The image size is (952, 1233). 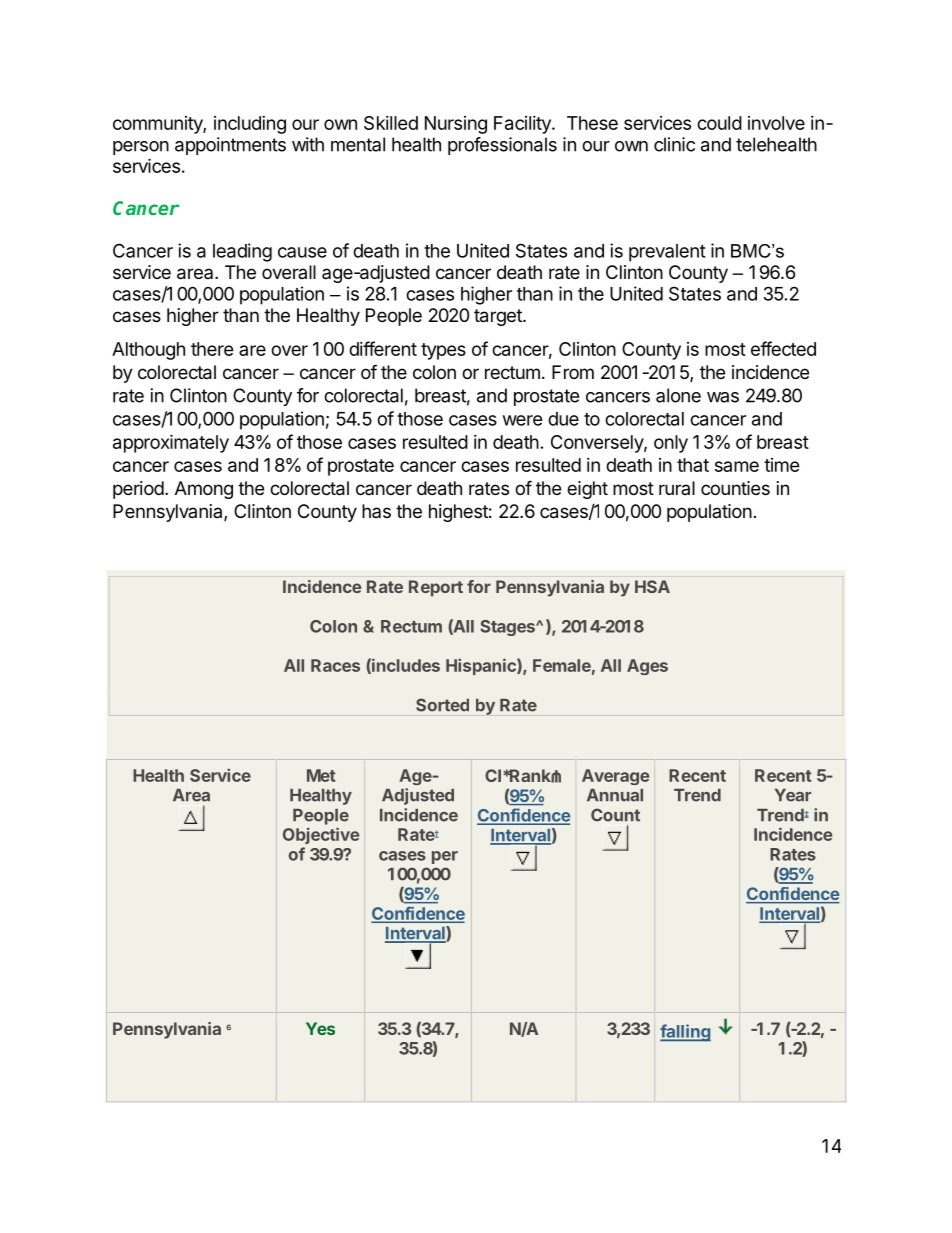 I want to click on Races, so click(x=335, y=665).
